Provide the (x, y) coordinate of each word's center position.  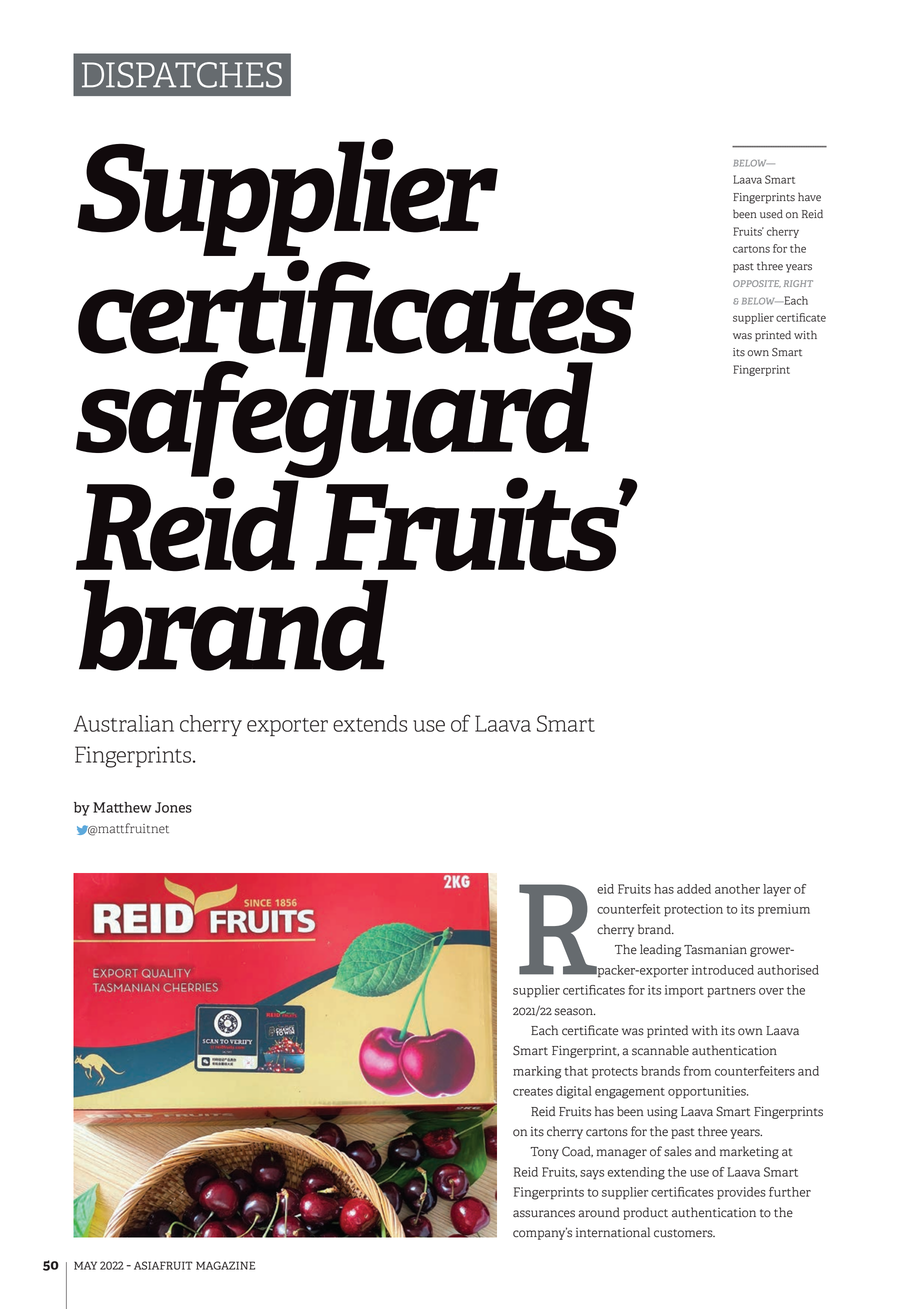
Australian (124, 723)
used (771, 214)
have (809, 197)
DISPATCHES (182, 75)
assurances (544, 1214)
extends (370, 723)
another (737, 889)
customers (684, 1233)
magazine (225, 1265)
